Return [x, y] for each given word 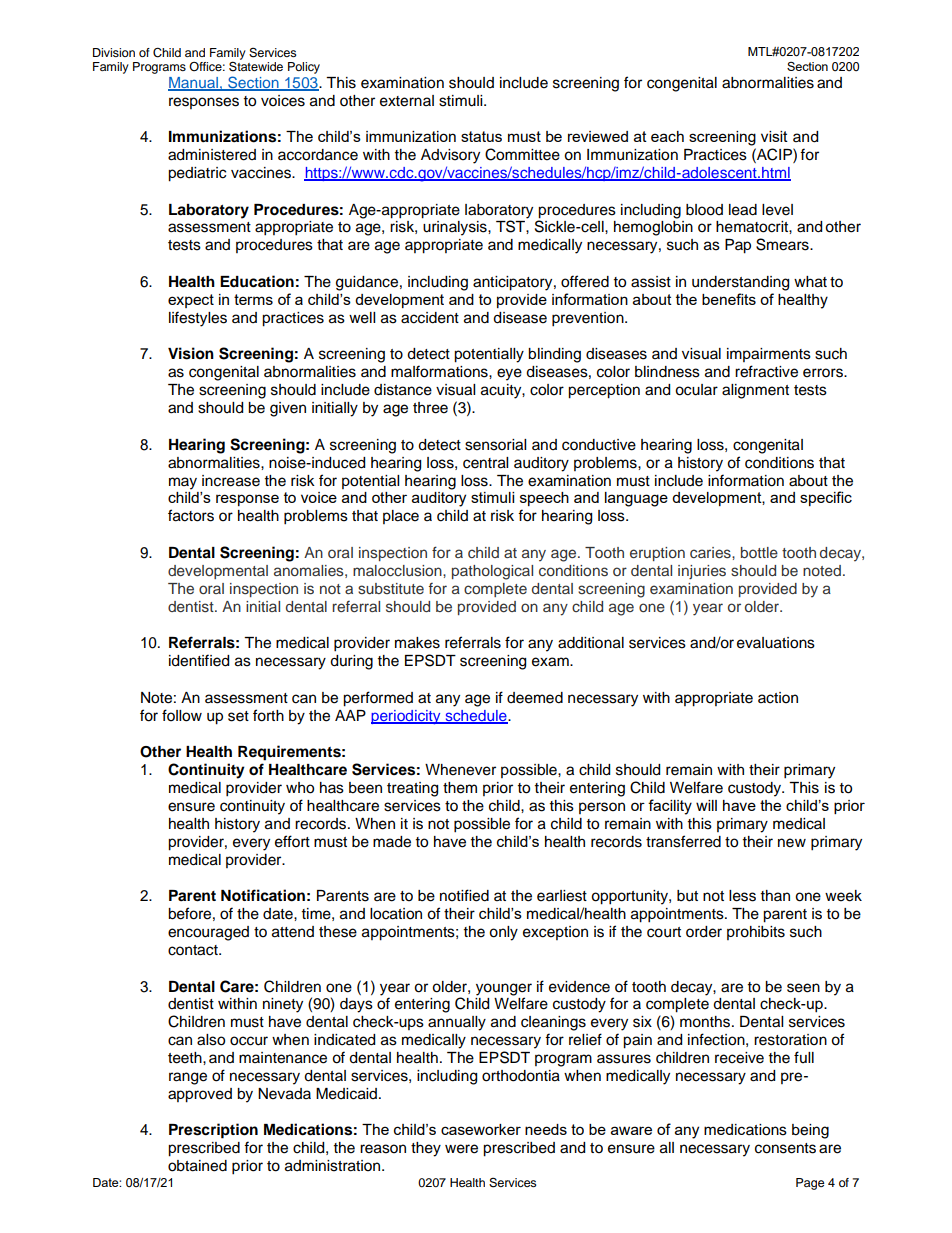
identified [199, 660]
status [481, 136]
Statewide [256, 65]
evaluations [776, 643]
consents [785, 1148]
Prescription [213, 1131]
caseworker [481, 1129]
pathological [492, 572]
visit [774, 136]
